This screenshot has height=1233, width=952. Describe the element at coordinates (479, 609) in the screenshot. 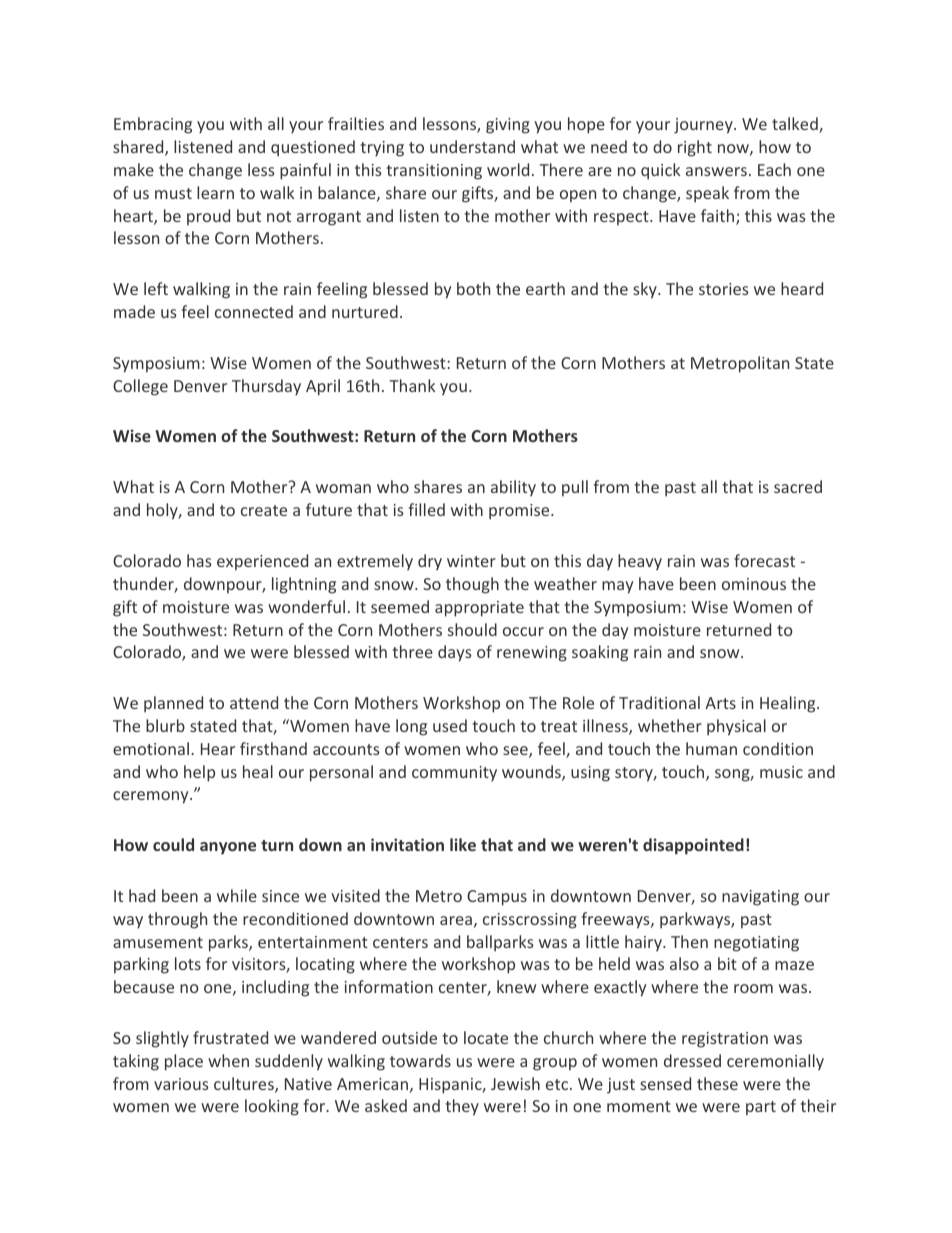

I see `appropriate` at that location.
